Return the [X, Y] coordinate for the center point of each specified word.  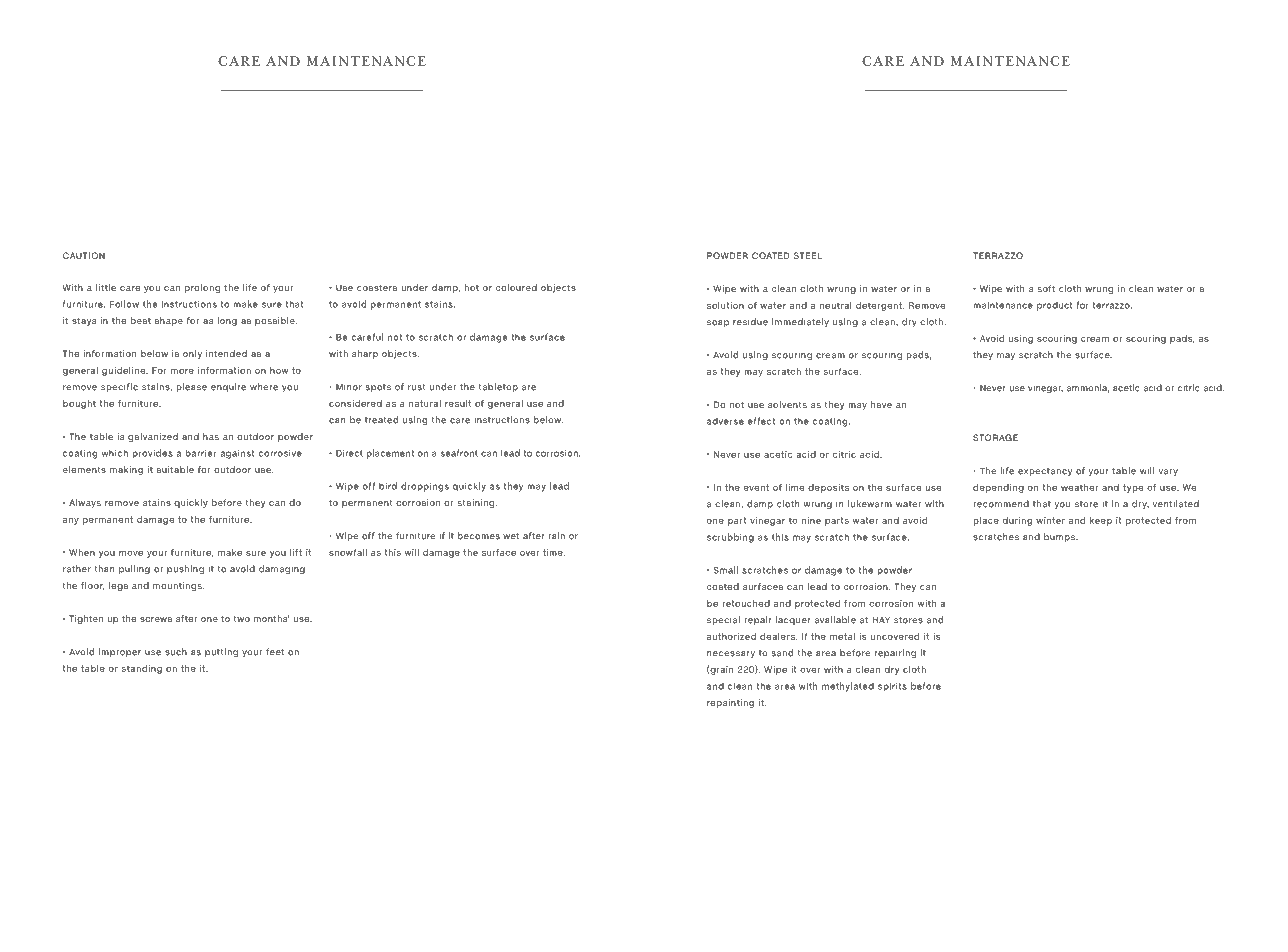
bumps [1060, 537]
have [881, 404]
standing [142, 669]
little [106, 287]
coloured [516, 287]
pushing [185, 570]
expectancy [1045, 472]
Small [726, 570]
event [756, 487]
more [182, 371]
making [126, 470]
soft [1046, 288]
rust [417, 387]
